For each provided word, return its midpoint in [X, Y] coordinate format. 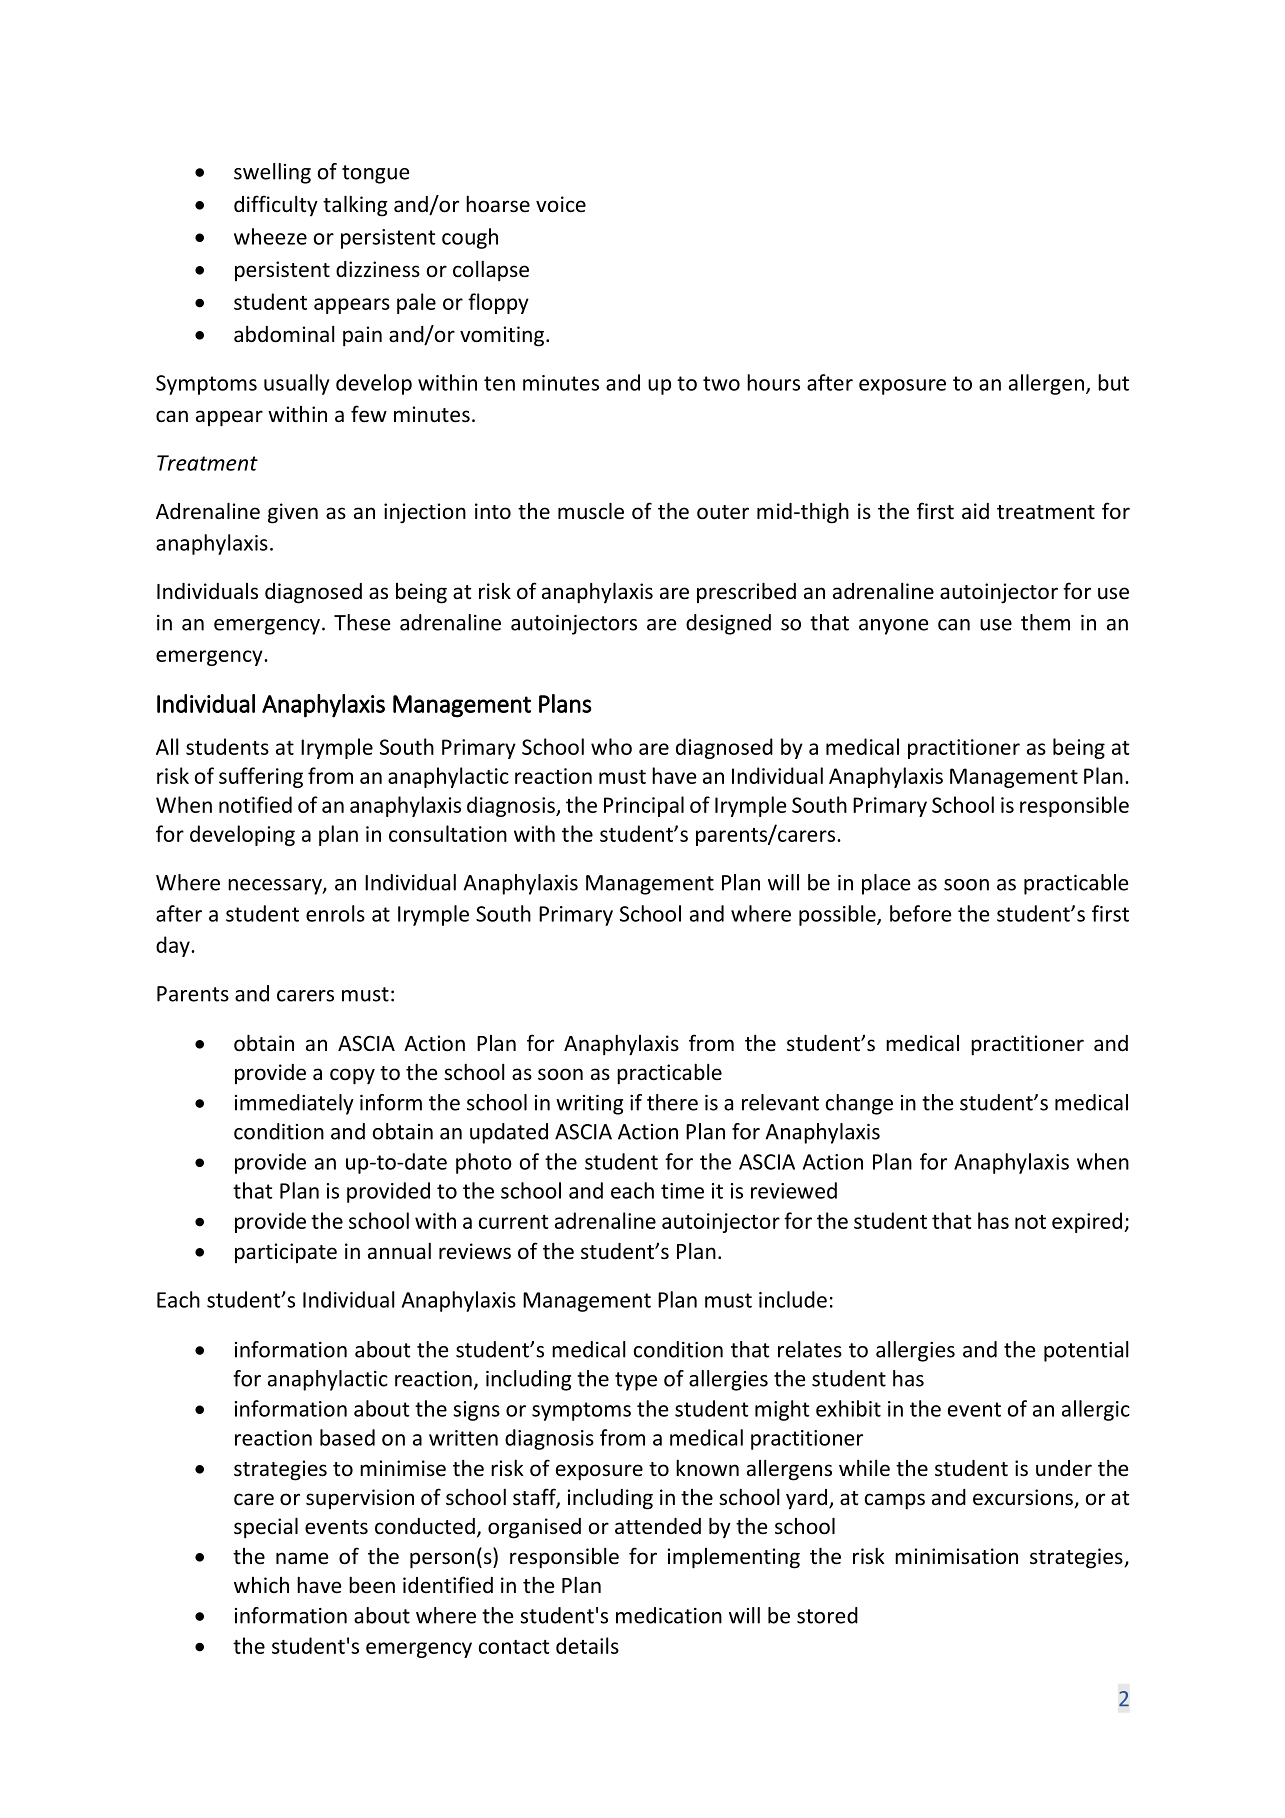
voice [561, 204]
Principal [644, 806]
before [920, 913]
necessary [276, 887]
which [261, 1585]
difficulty [276, 205]
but [1113, 382]
